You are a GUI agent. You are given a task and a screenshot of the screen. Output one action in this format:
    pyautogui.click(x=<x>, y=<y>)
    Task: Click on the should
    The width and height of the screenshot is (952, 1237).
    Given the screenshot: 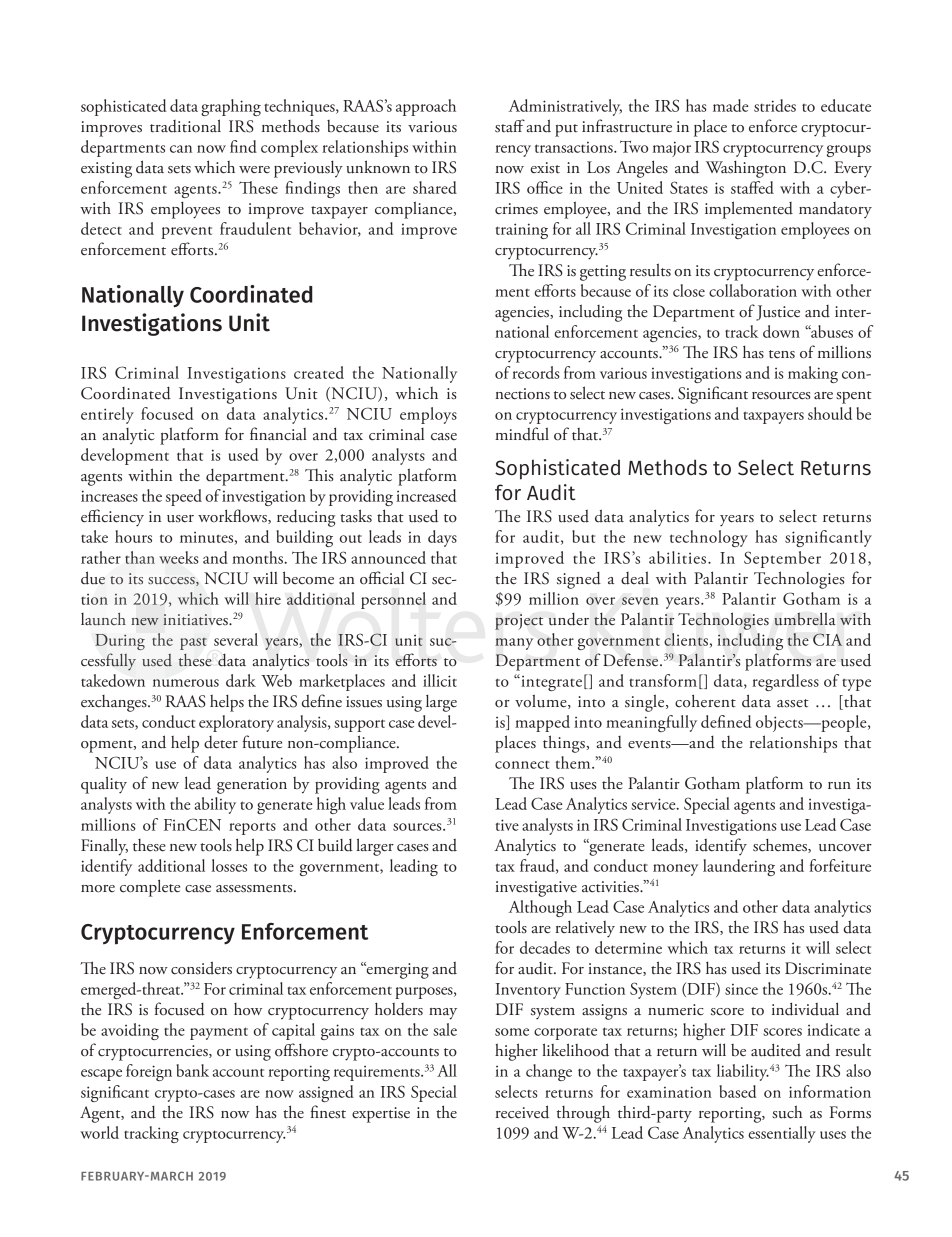 What is the action you would take?
    pyautogui.click(x=830, y=413)
